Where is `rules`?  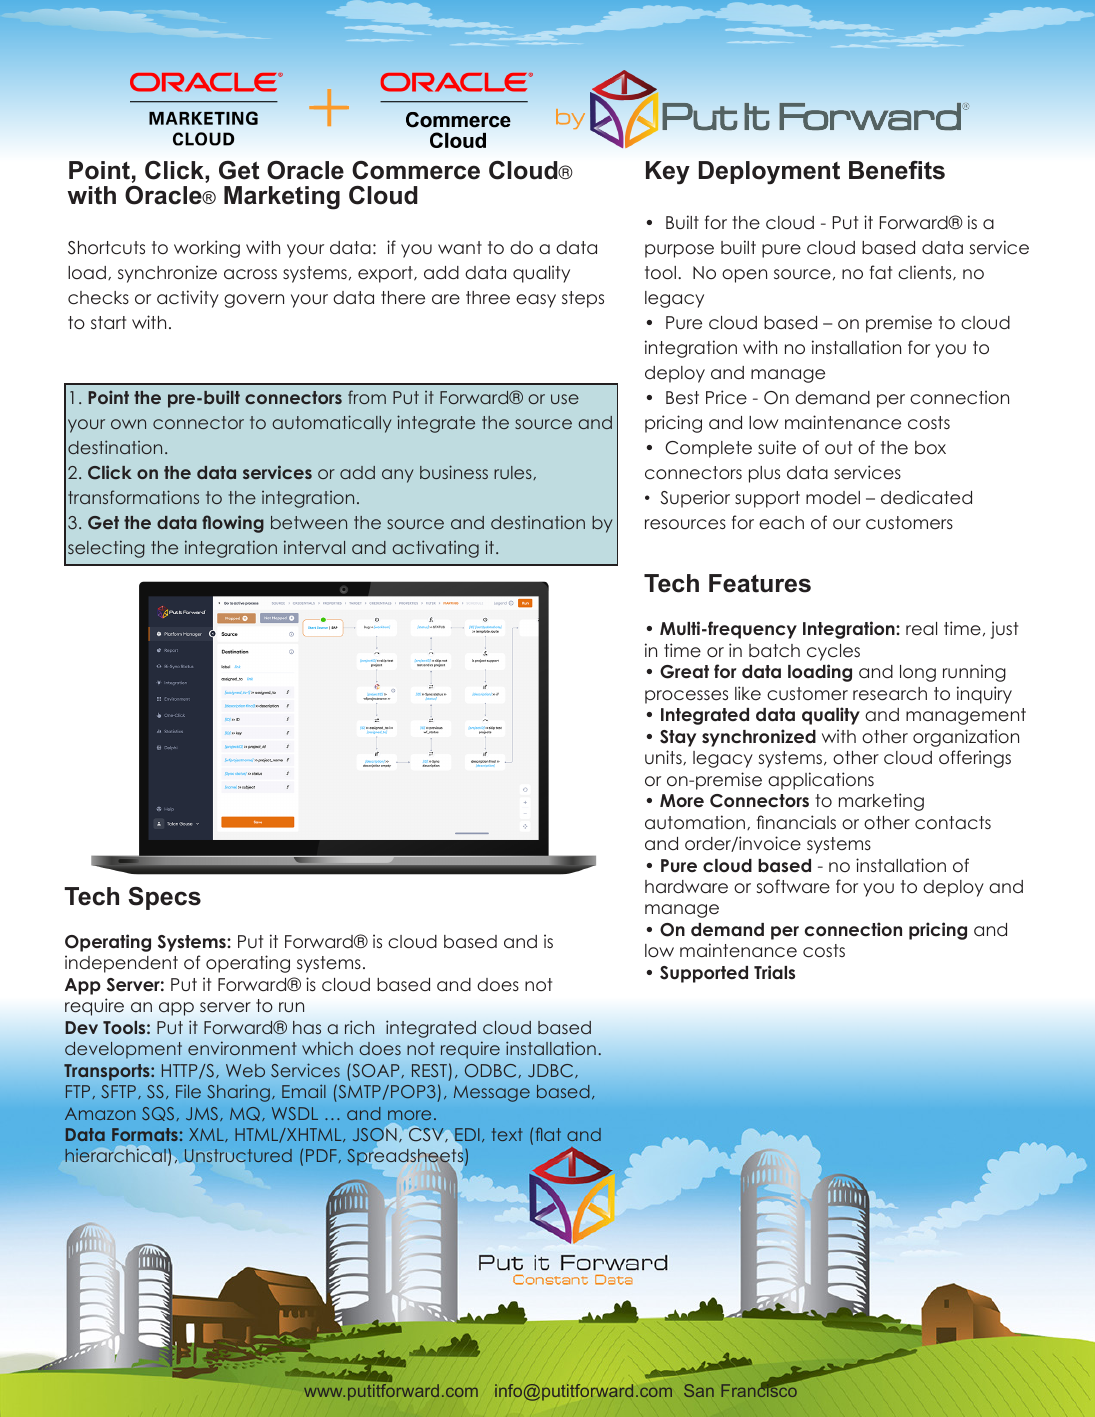 rules is located at coordinates (514, 473).
